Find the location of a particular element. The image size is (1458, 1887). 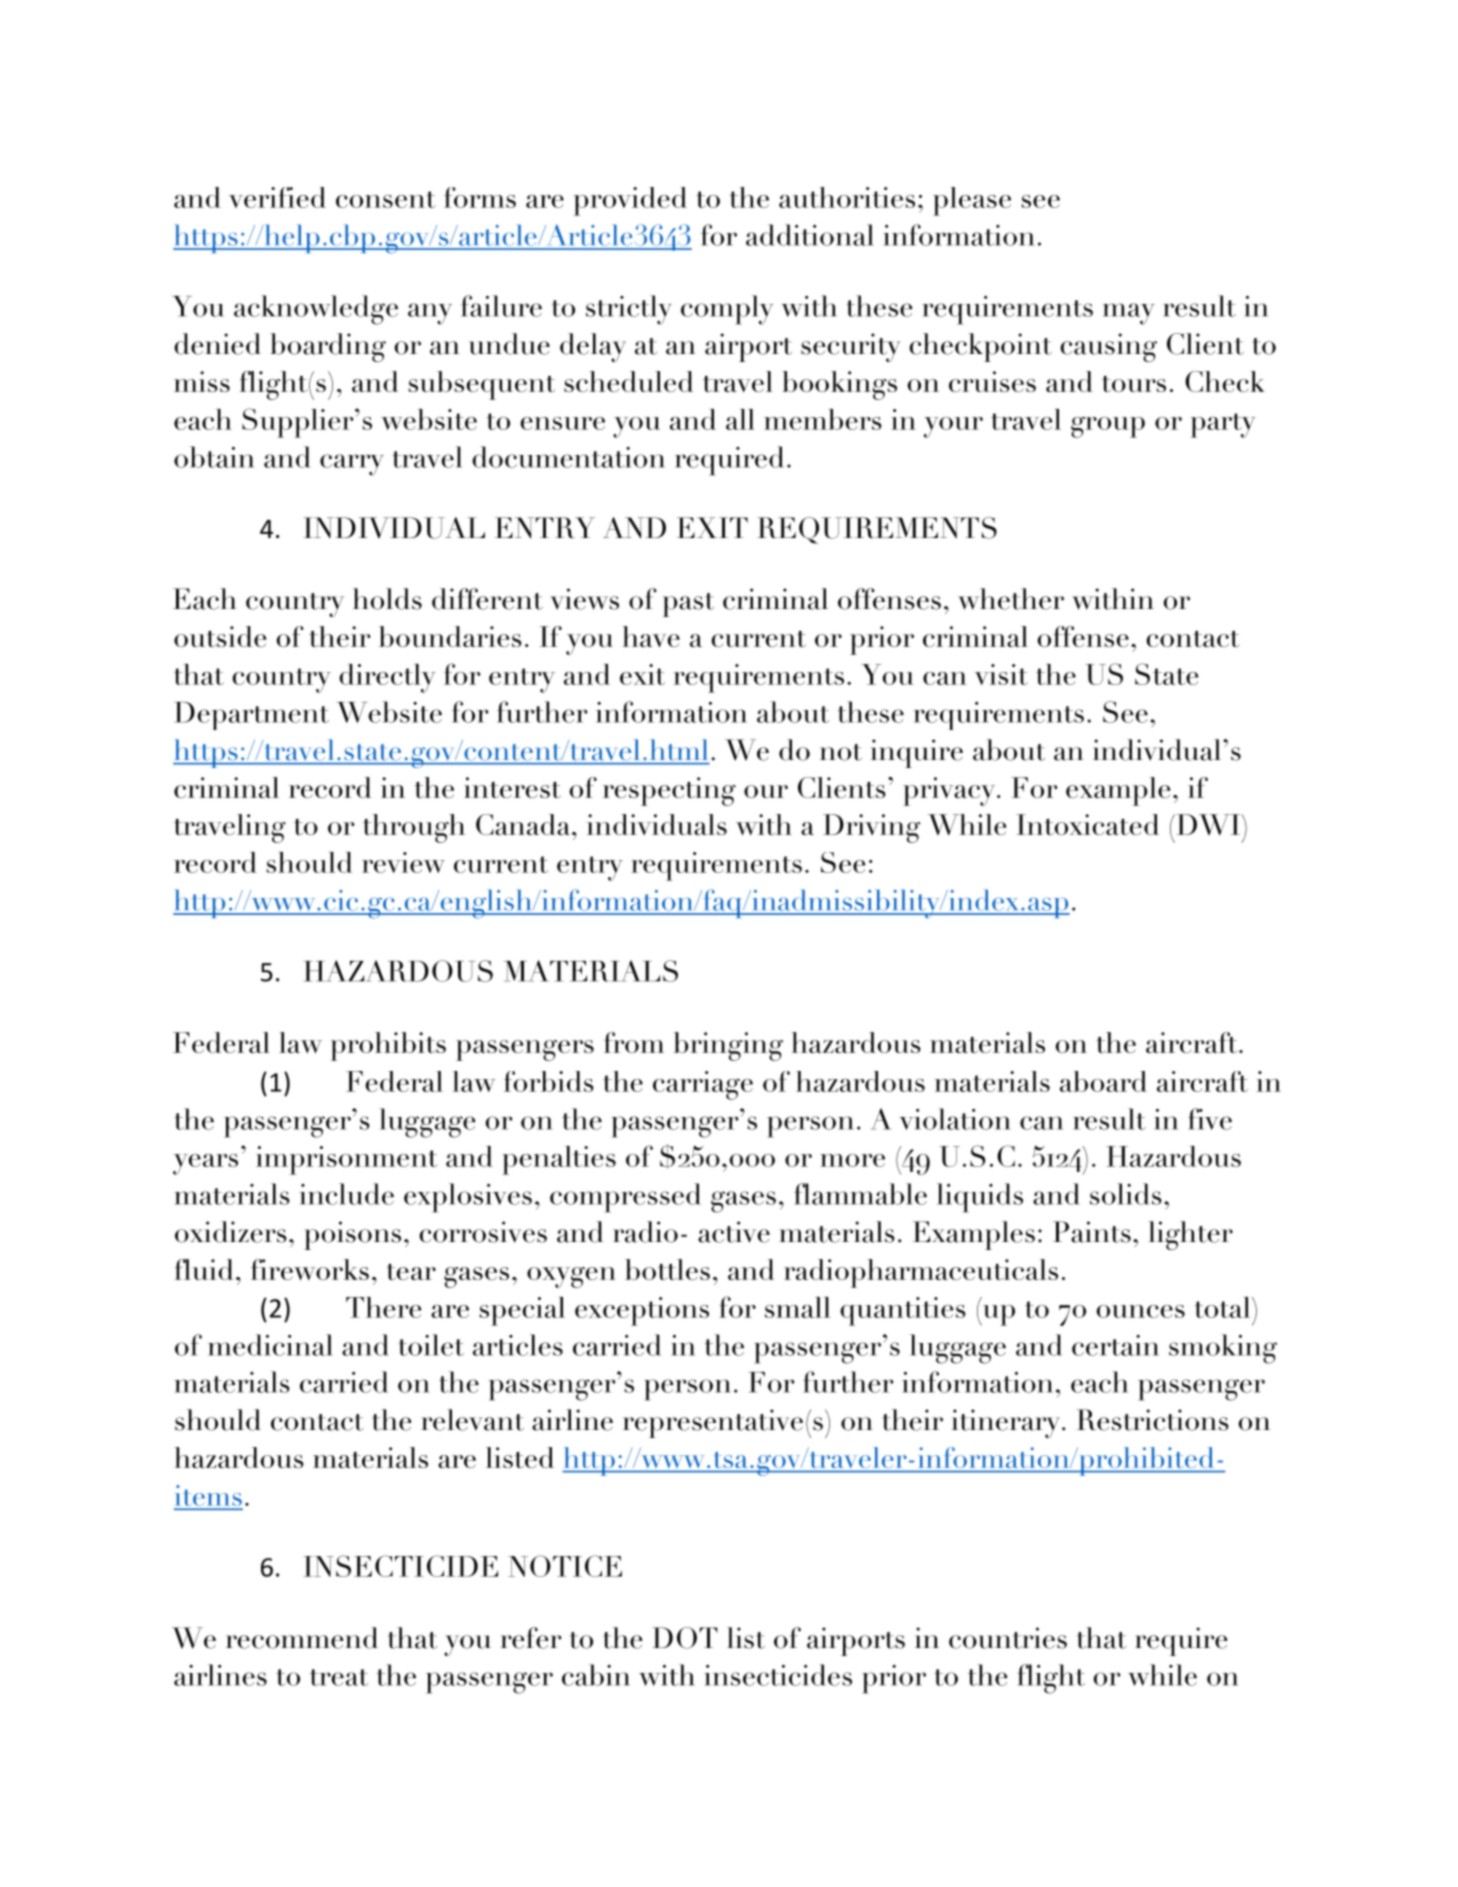

may is located at coordinates (1129, 314).
